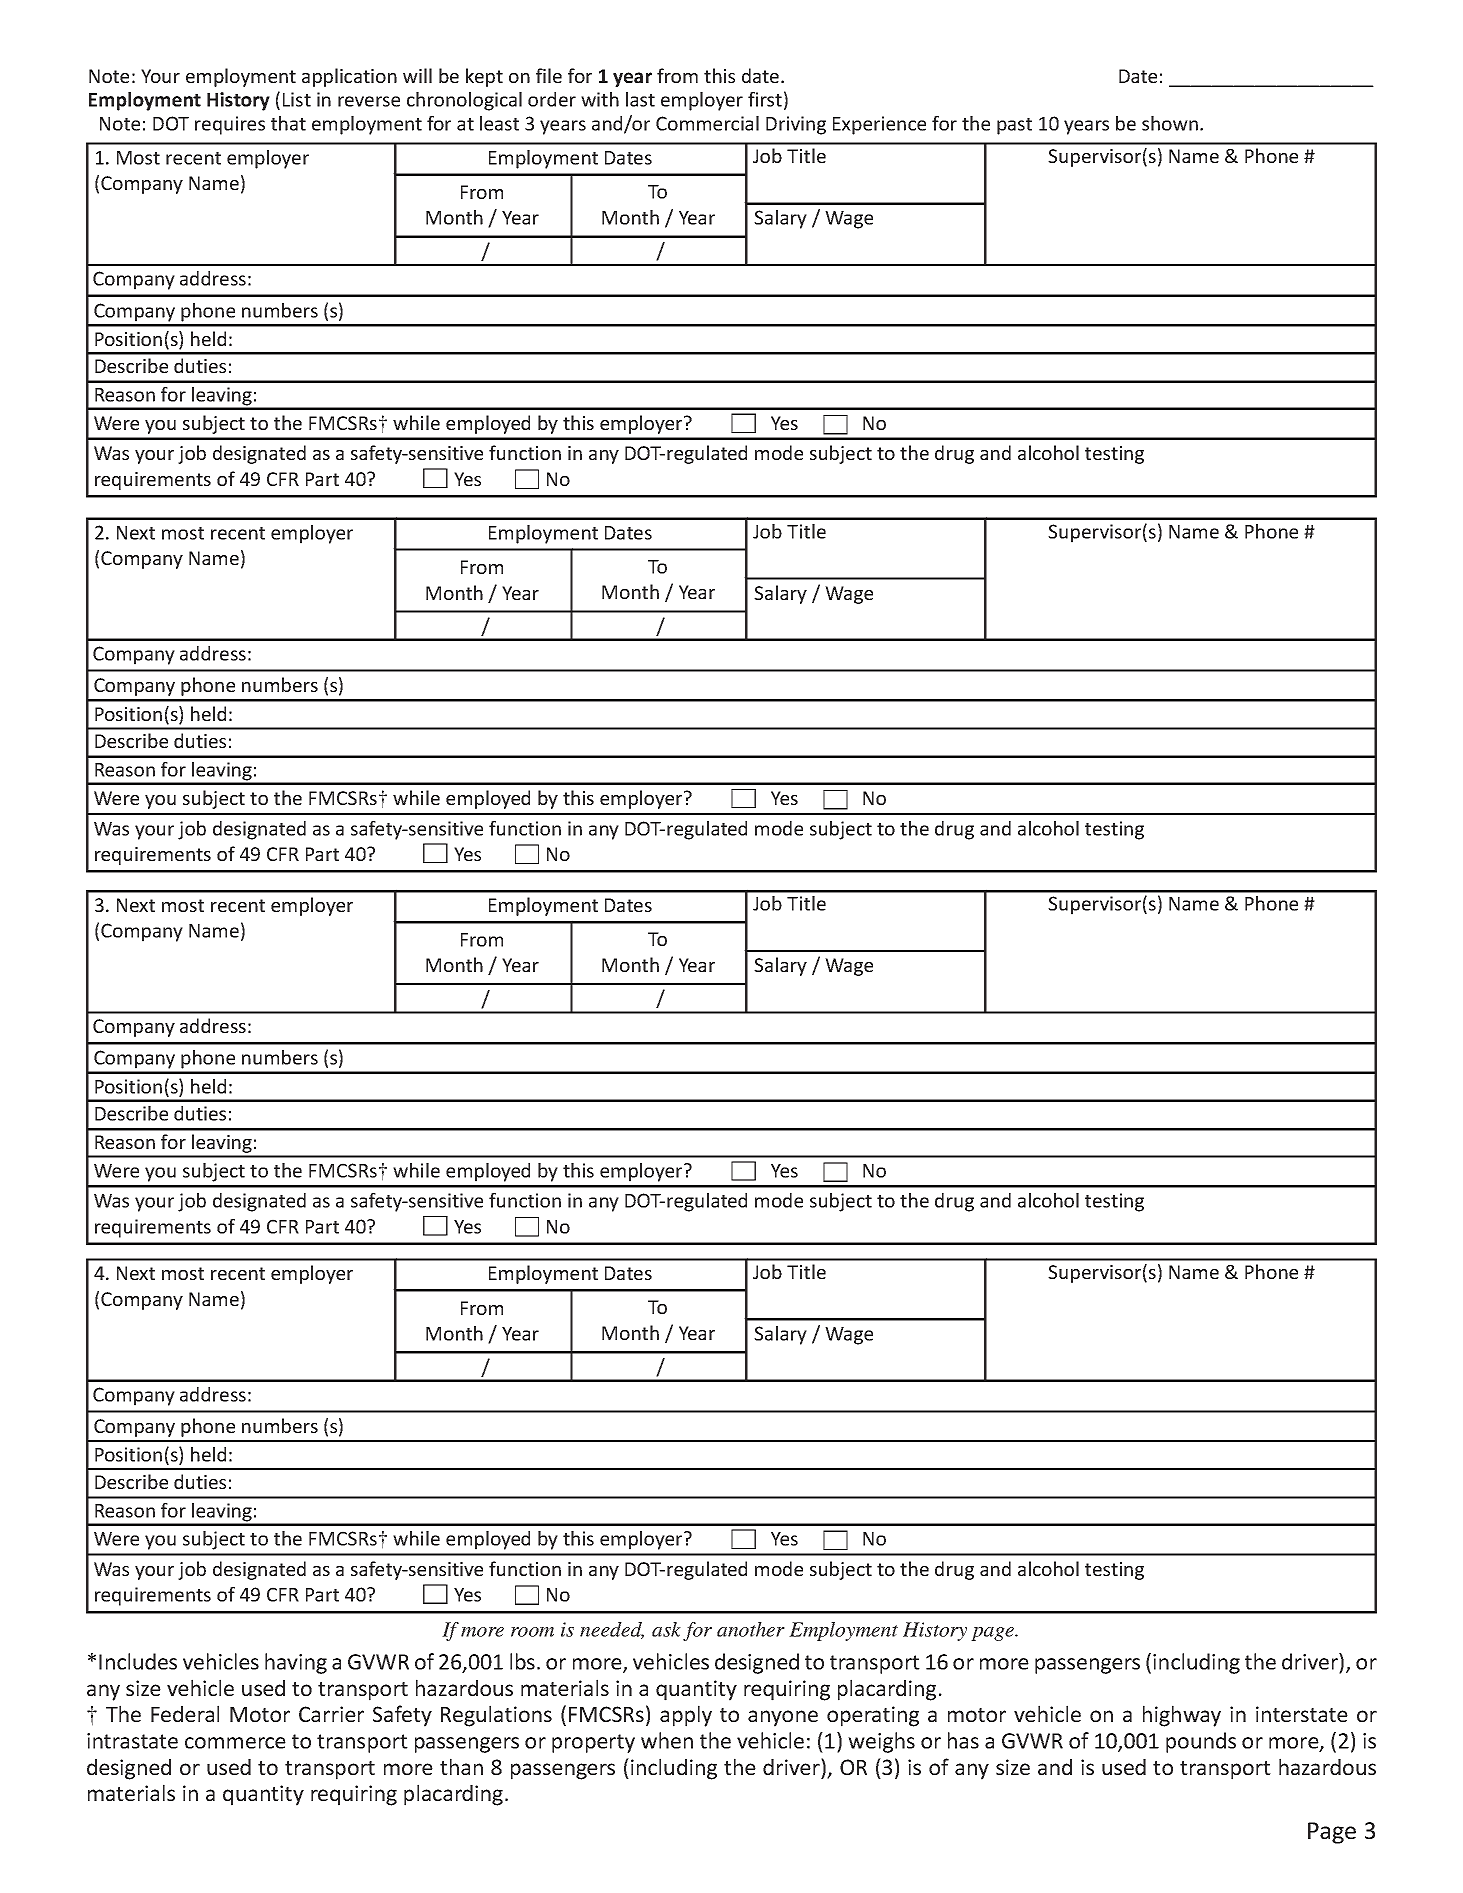 The height and width of the screenshot is (1893, 1463). I want to click on having, so click(296, 1663).
